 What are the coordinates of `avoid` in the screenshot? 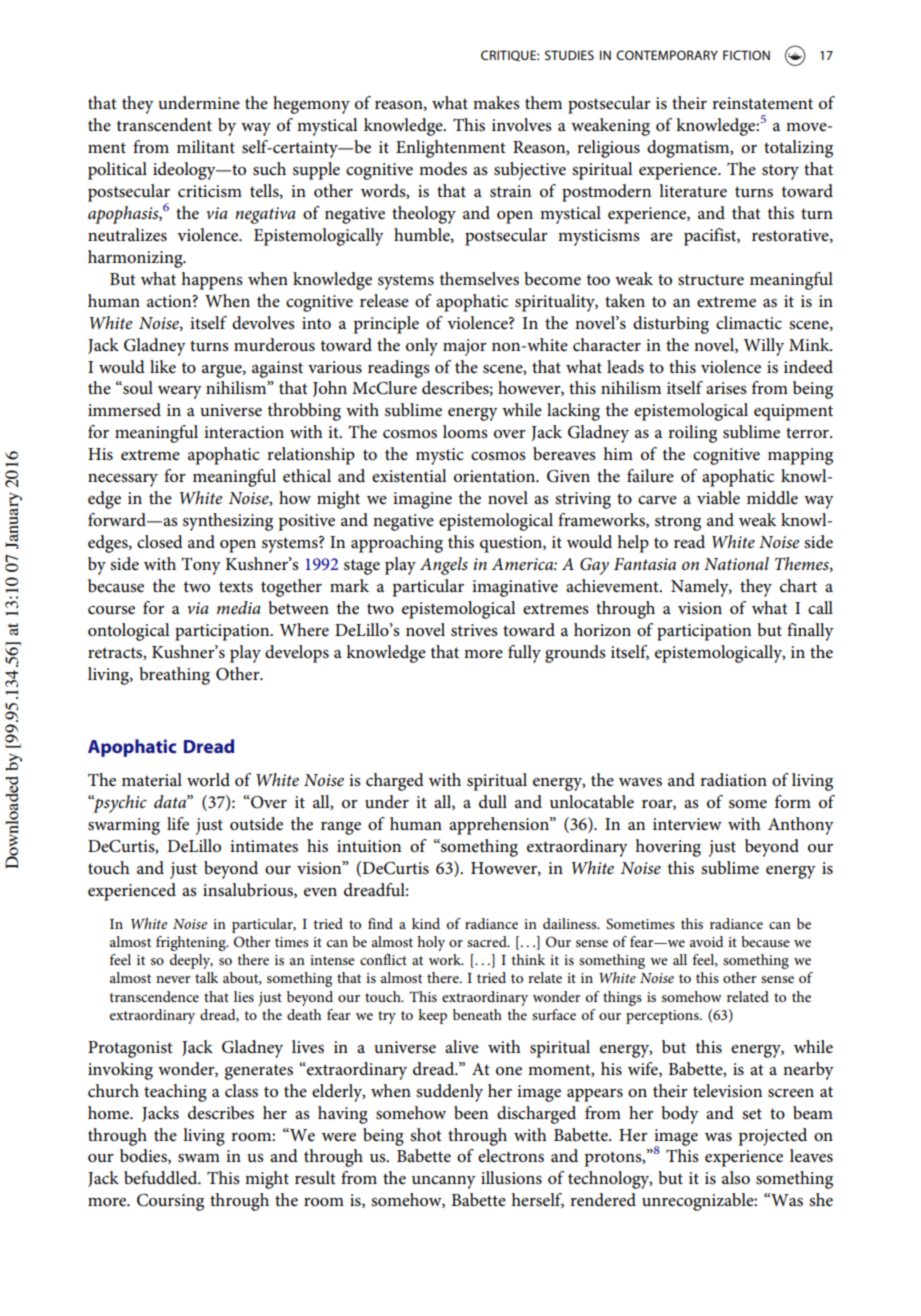 It's located at (707, 941).
